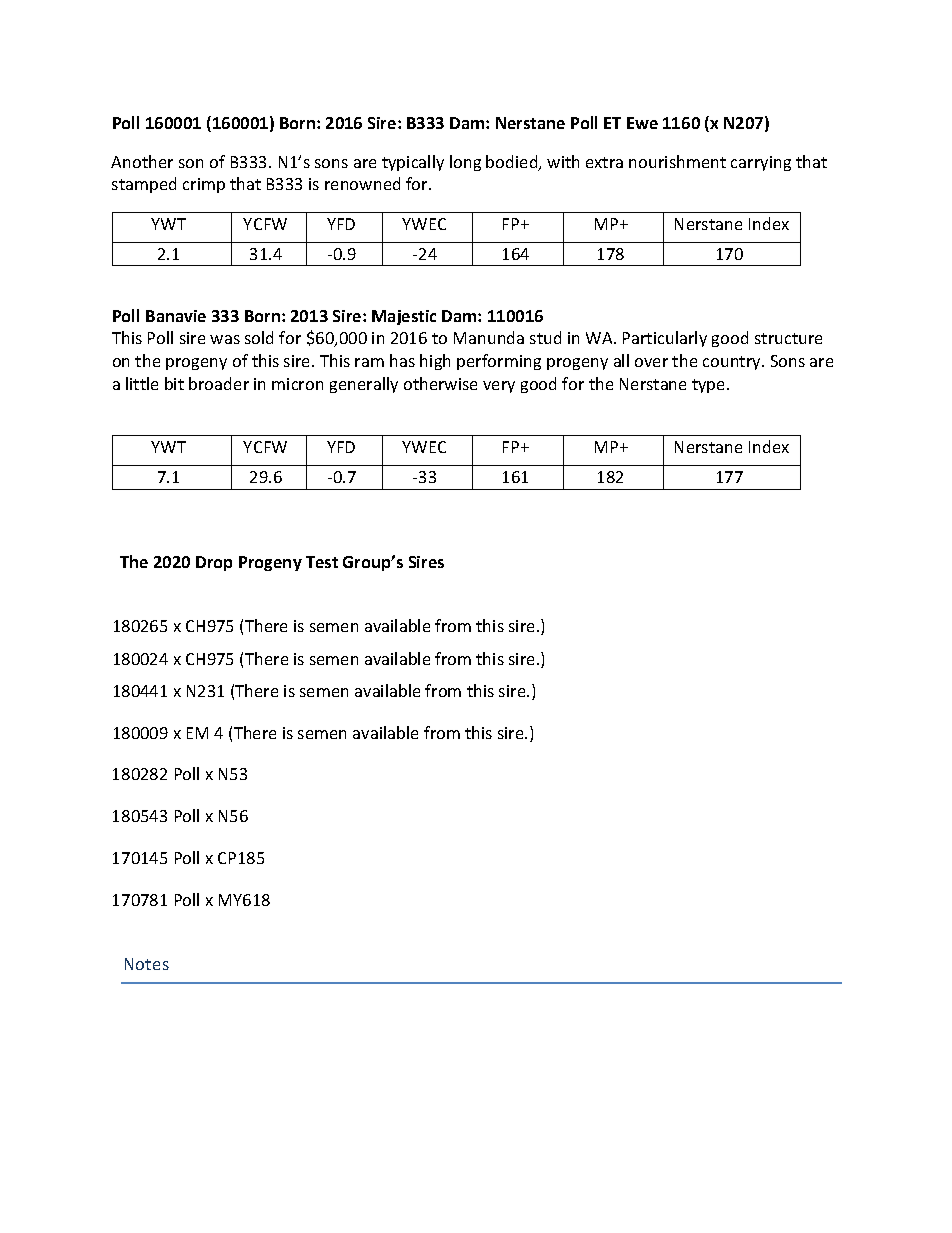 This screenshot has height=1233, width=952. Describe the element at coordinates (214, 563) in the screenshot. I see `Drop` at that location.
